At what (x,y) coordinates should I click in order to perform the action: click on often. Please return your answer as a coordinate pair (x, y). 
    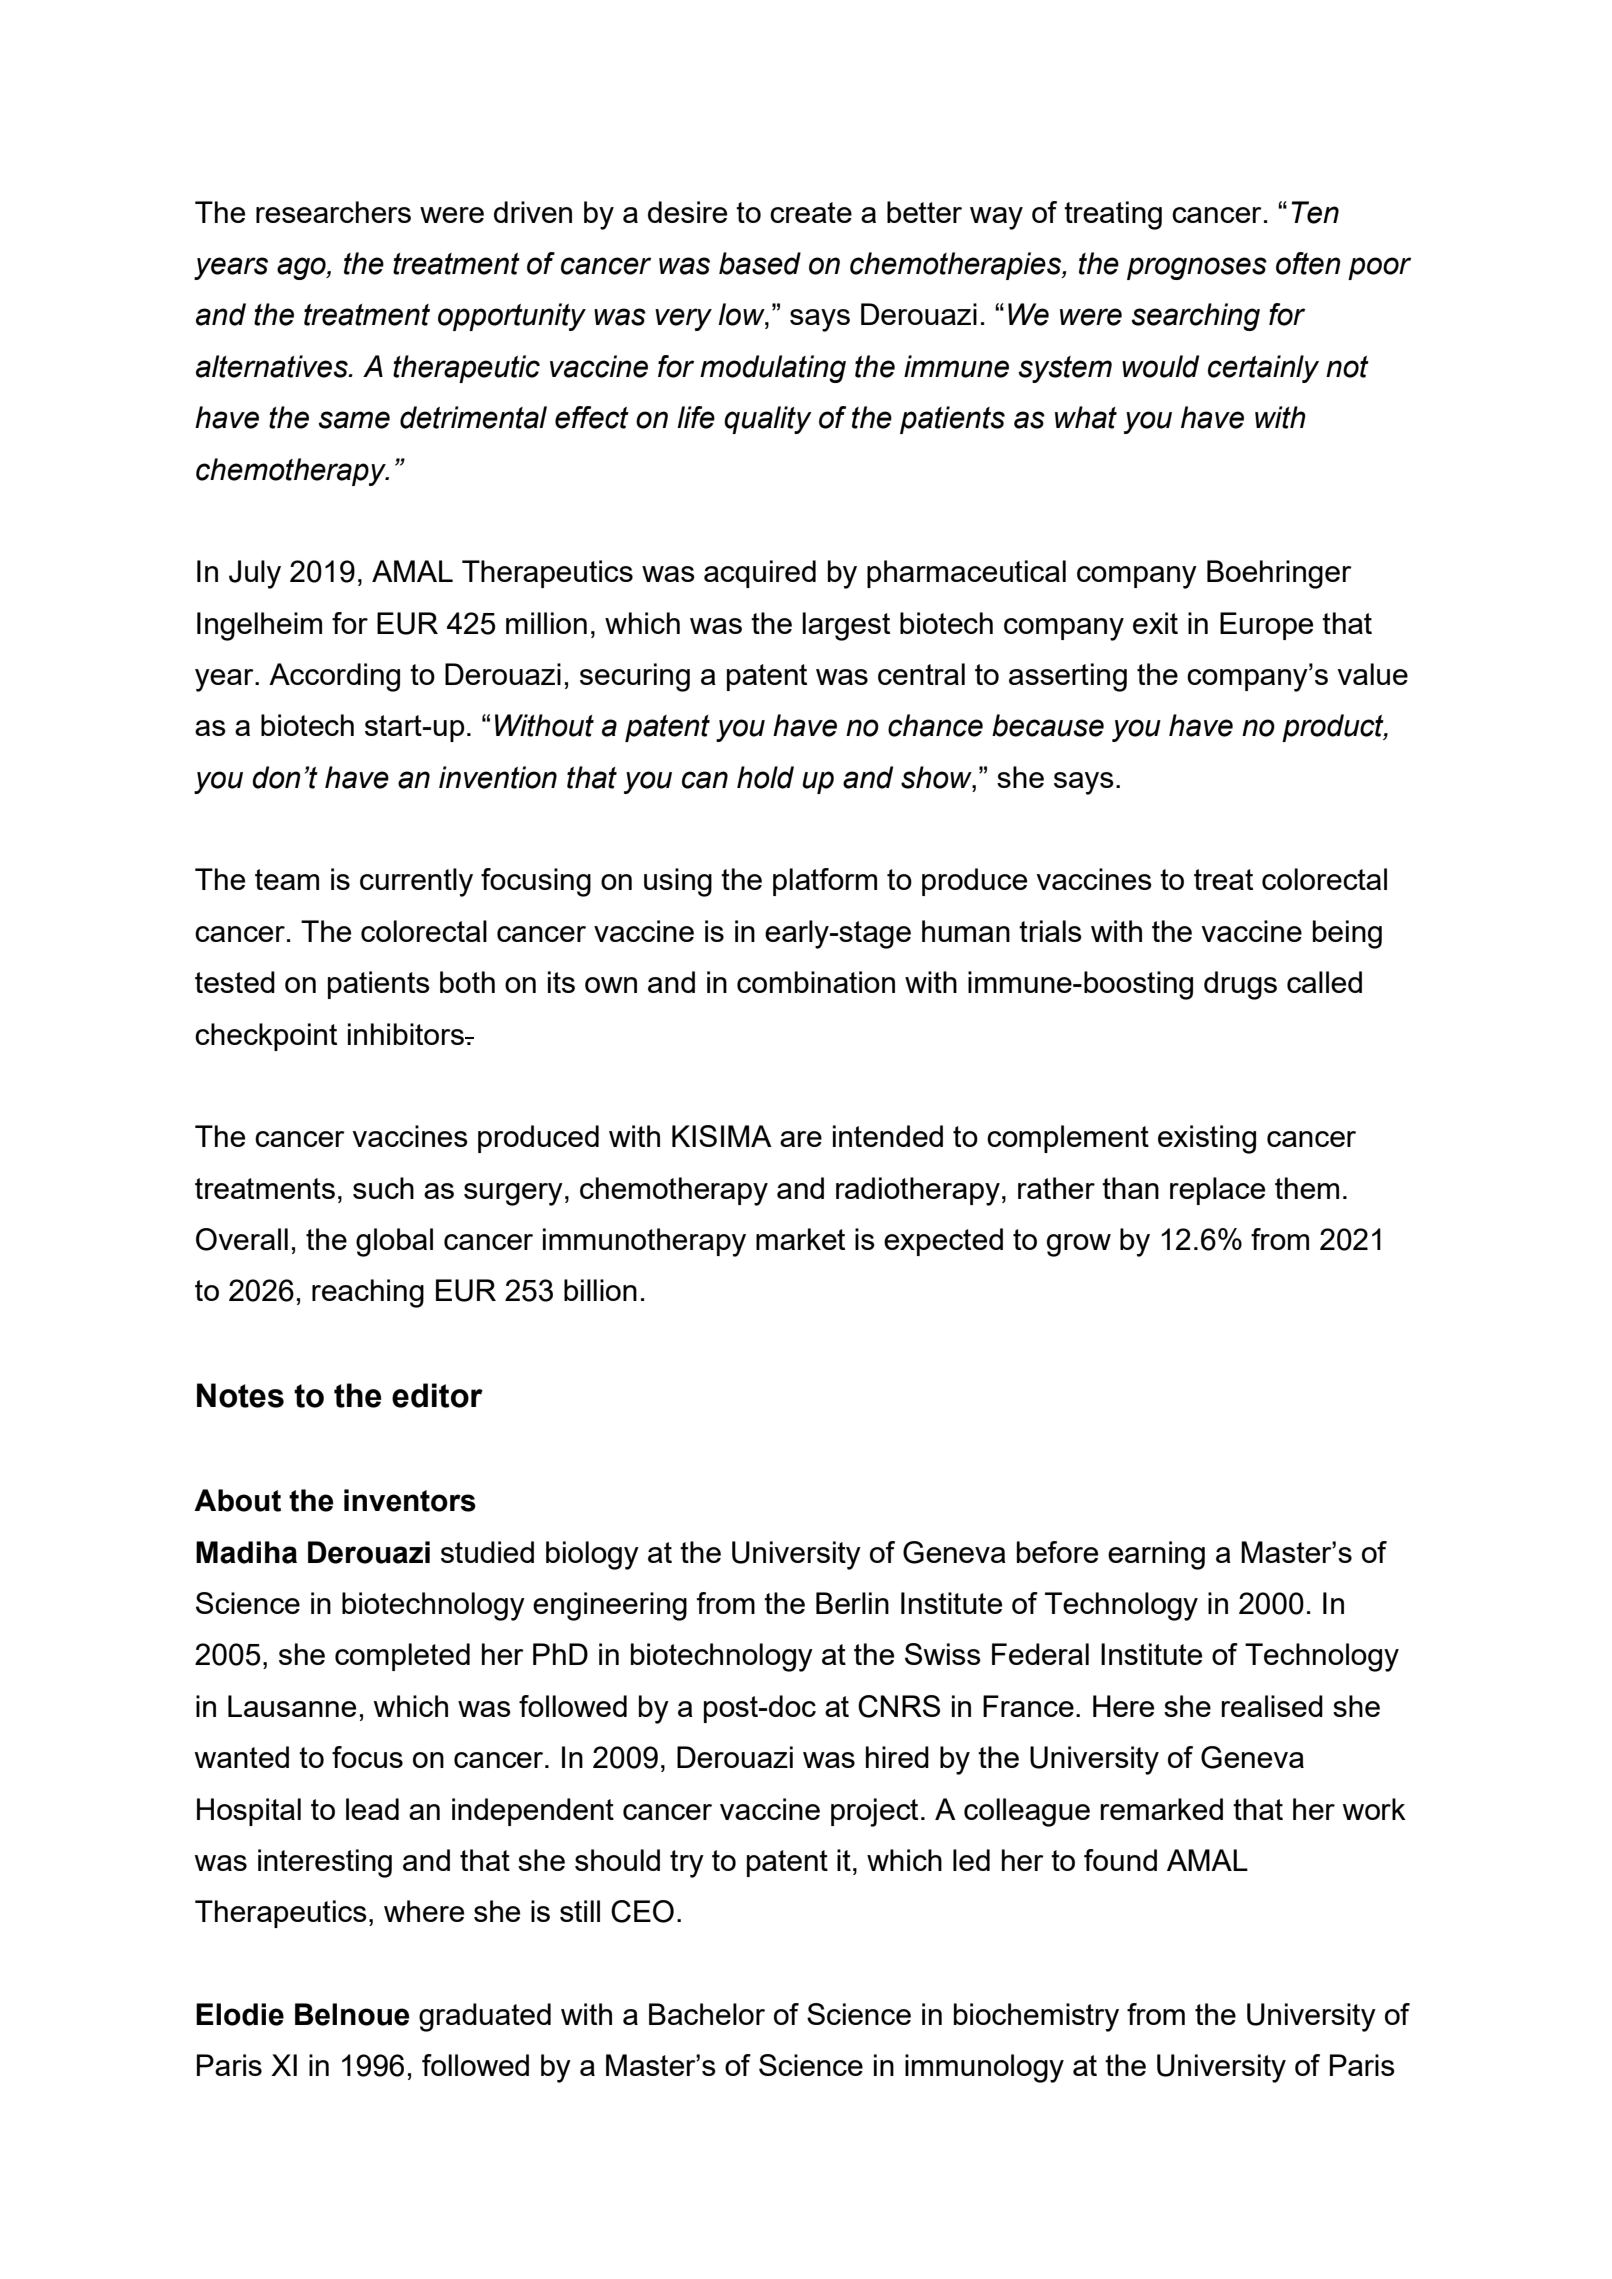
    Looking at the image, I should click on (1308, 263).
